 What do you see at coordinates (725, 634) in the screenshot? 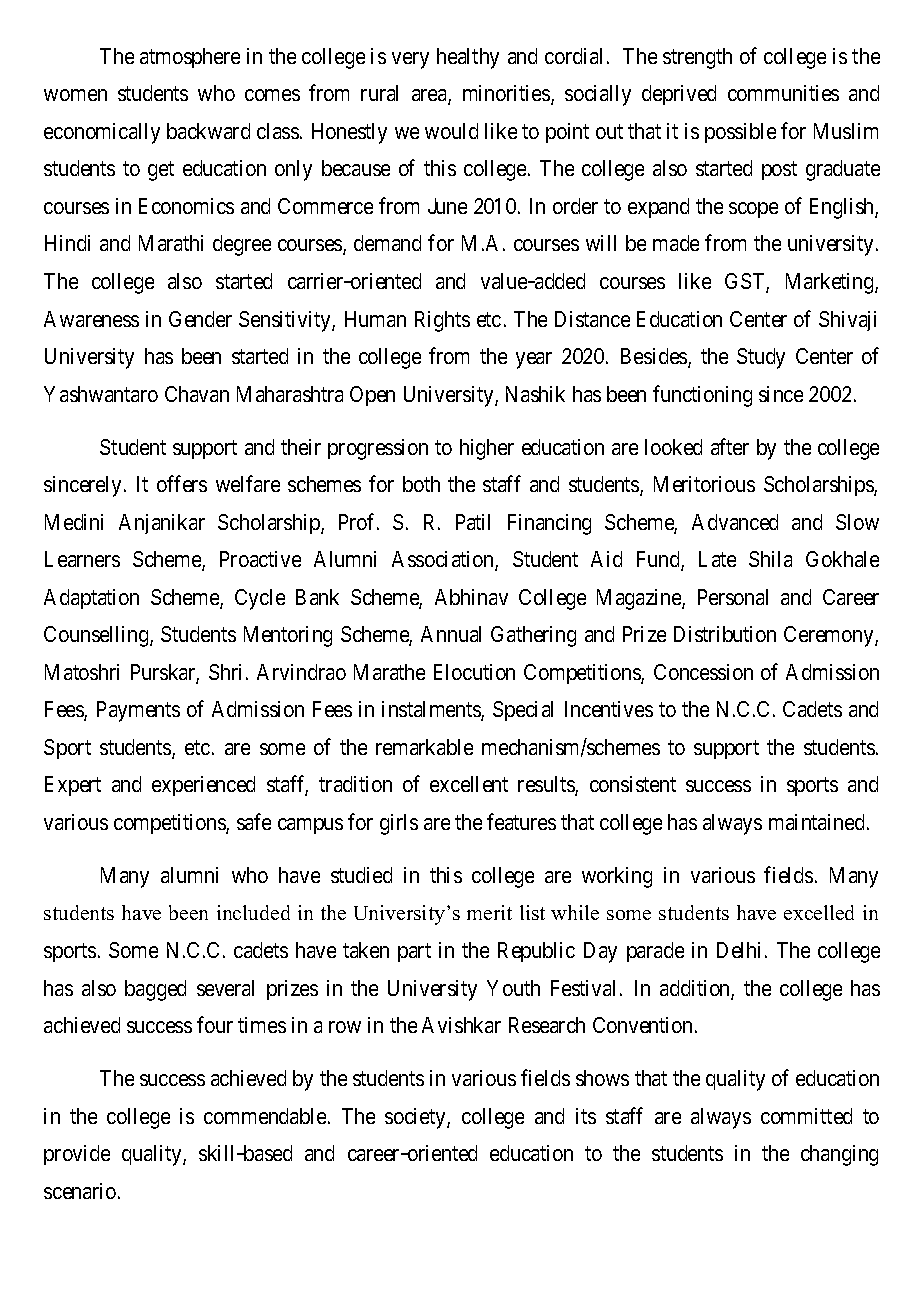
I see `Distribution` at bounding box center [725, 634].
